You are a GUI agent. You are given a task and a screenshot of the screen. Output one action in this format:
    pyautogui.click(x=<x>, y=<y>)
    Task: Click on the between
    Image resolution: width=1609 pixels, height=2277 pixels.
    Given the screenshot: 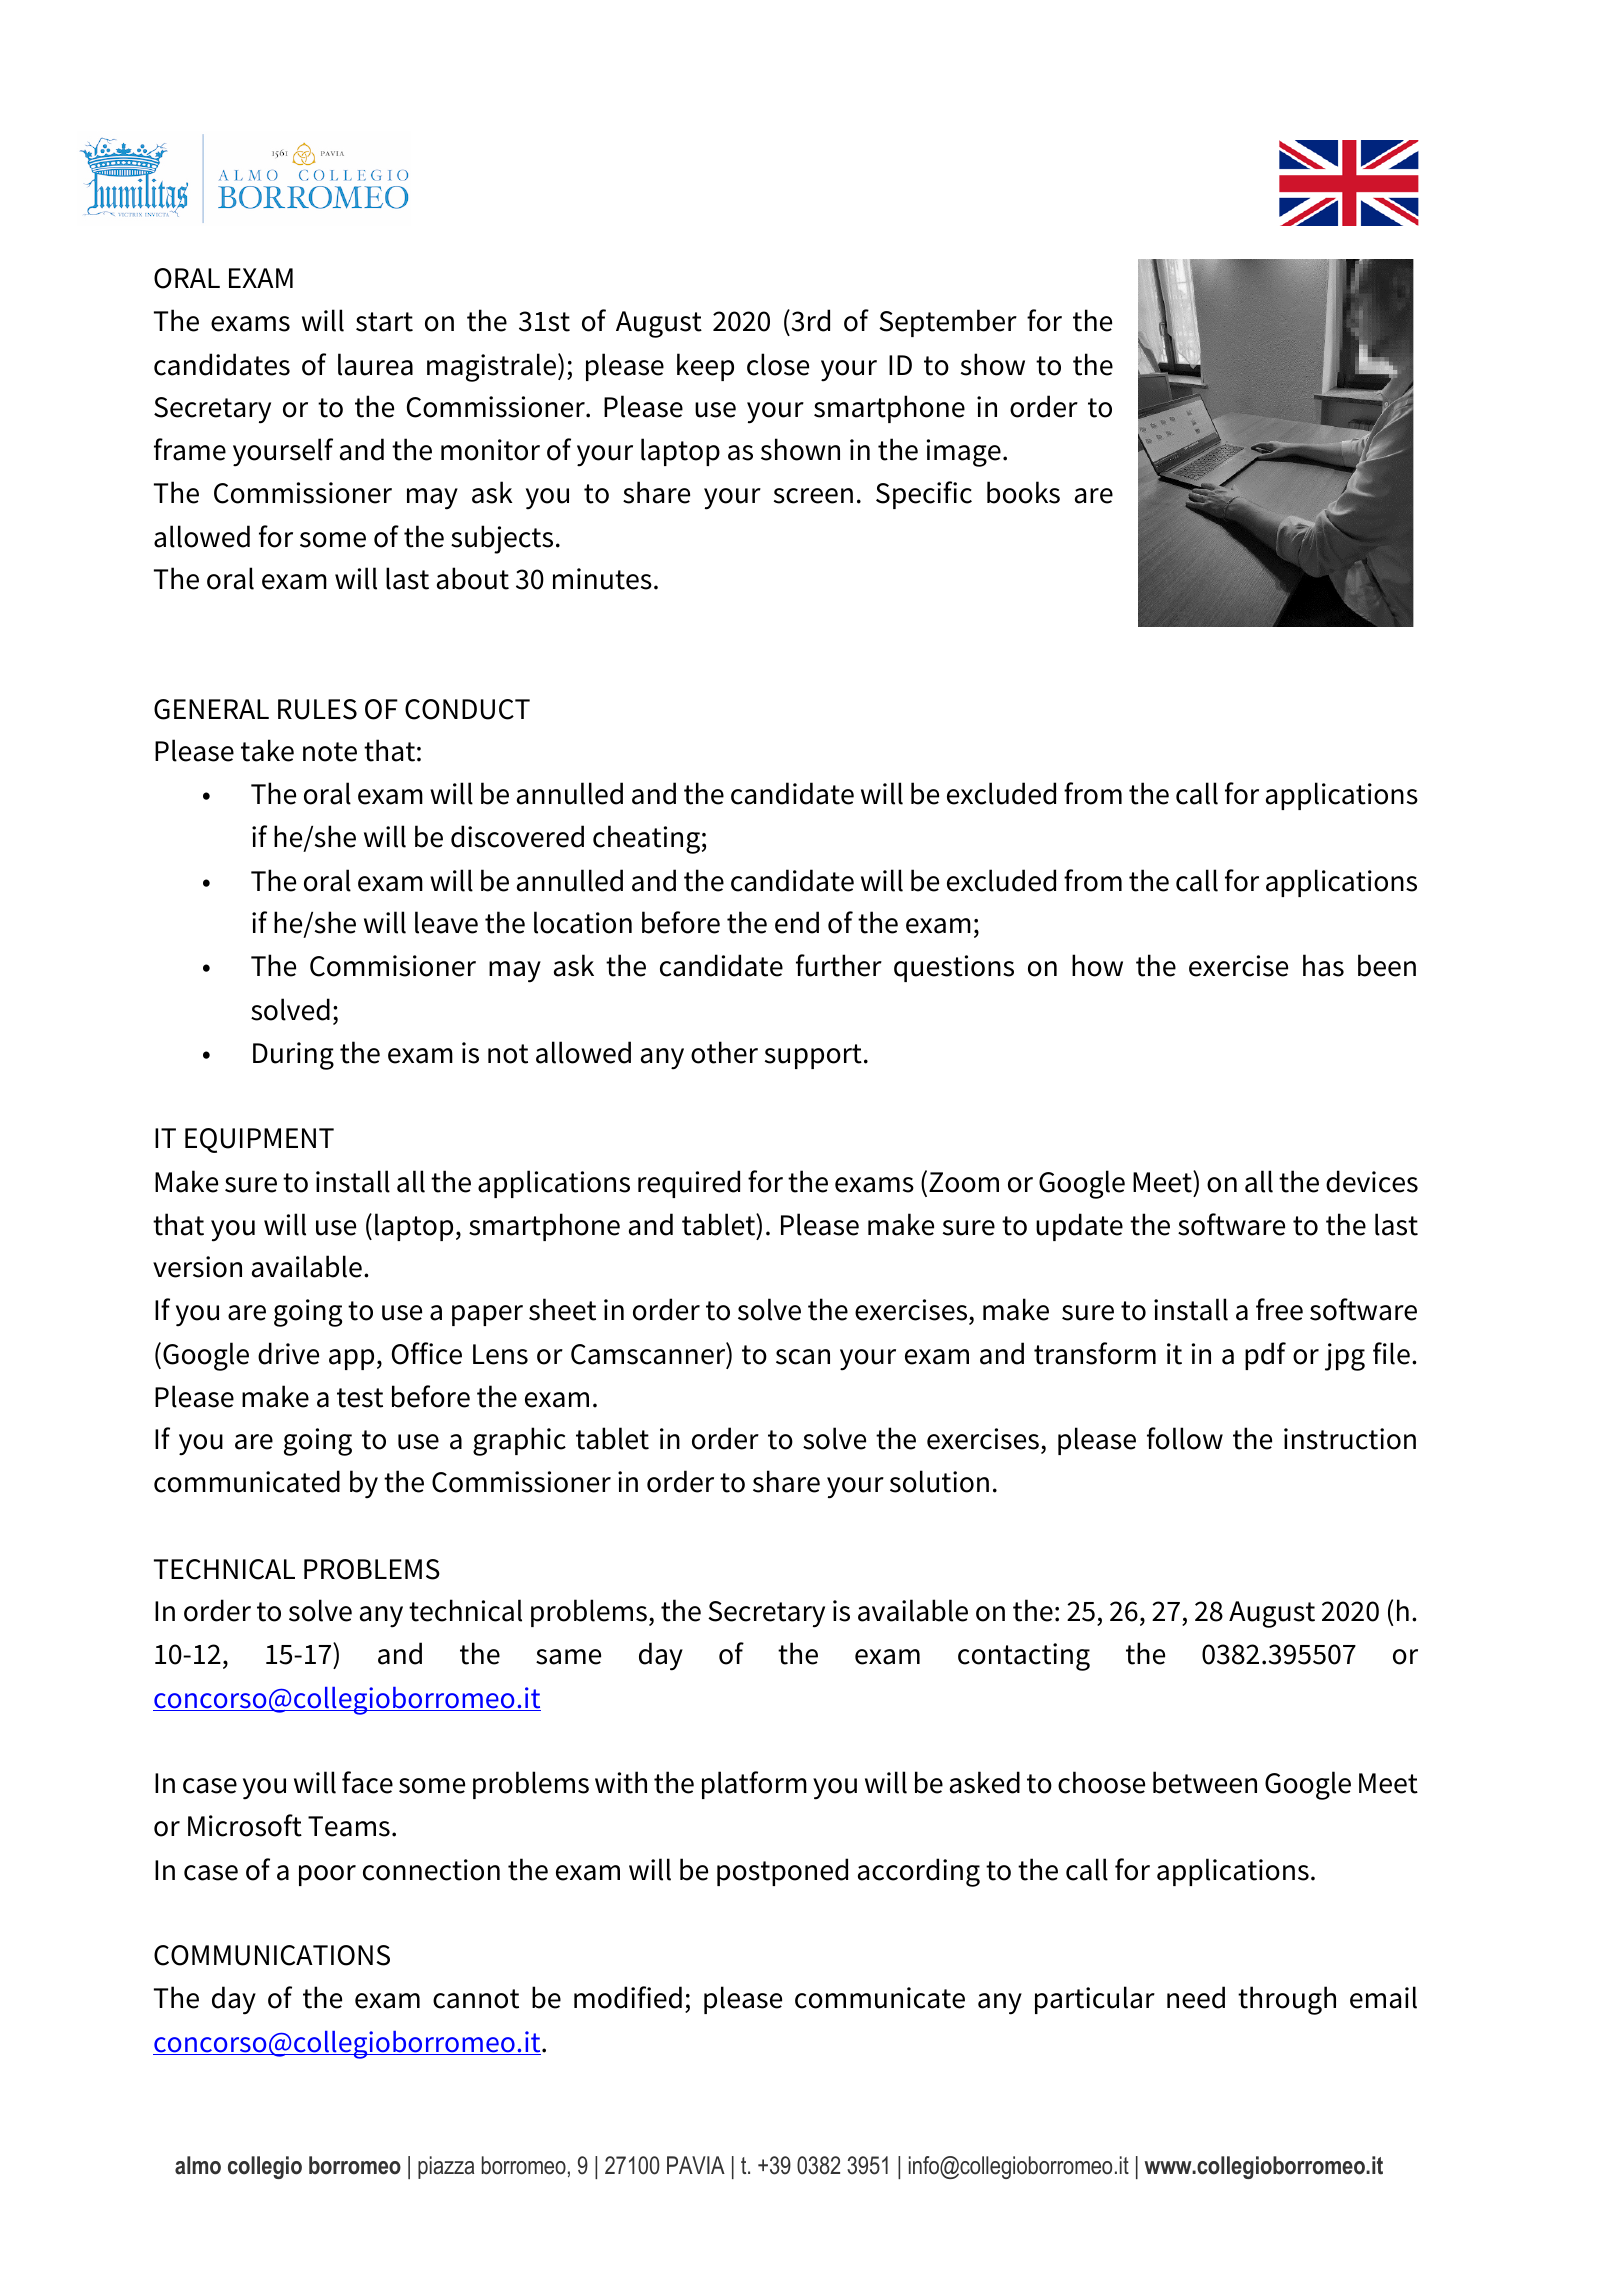 What is the action you would take?
    pyautogui.click(x=1205, y=1782)
